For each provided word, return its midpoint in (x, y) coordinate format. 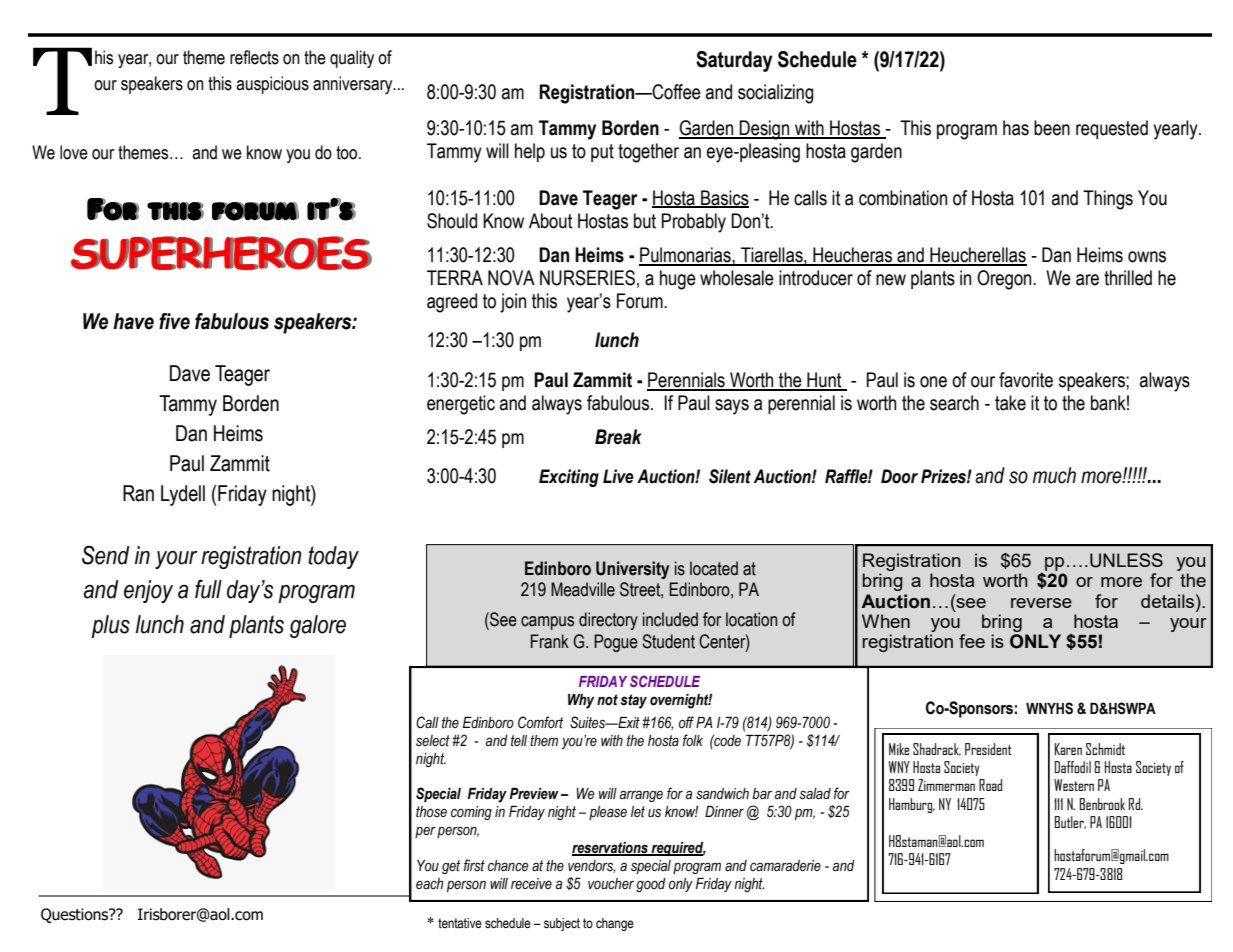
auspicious (272, 85)
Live (618, 476)
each (429, 884)
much (1054, 475)
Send (106, 555)
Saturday (734, 61)
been (1052, 128)
